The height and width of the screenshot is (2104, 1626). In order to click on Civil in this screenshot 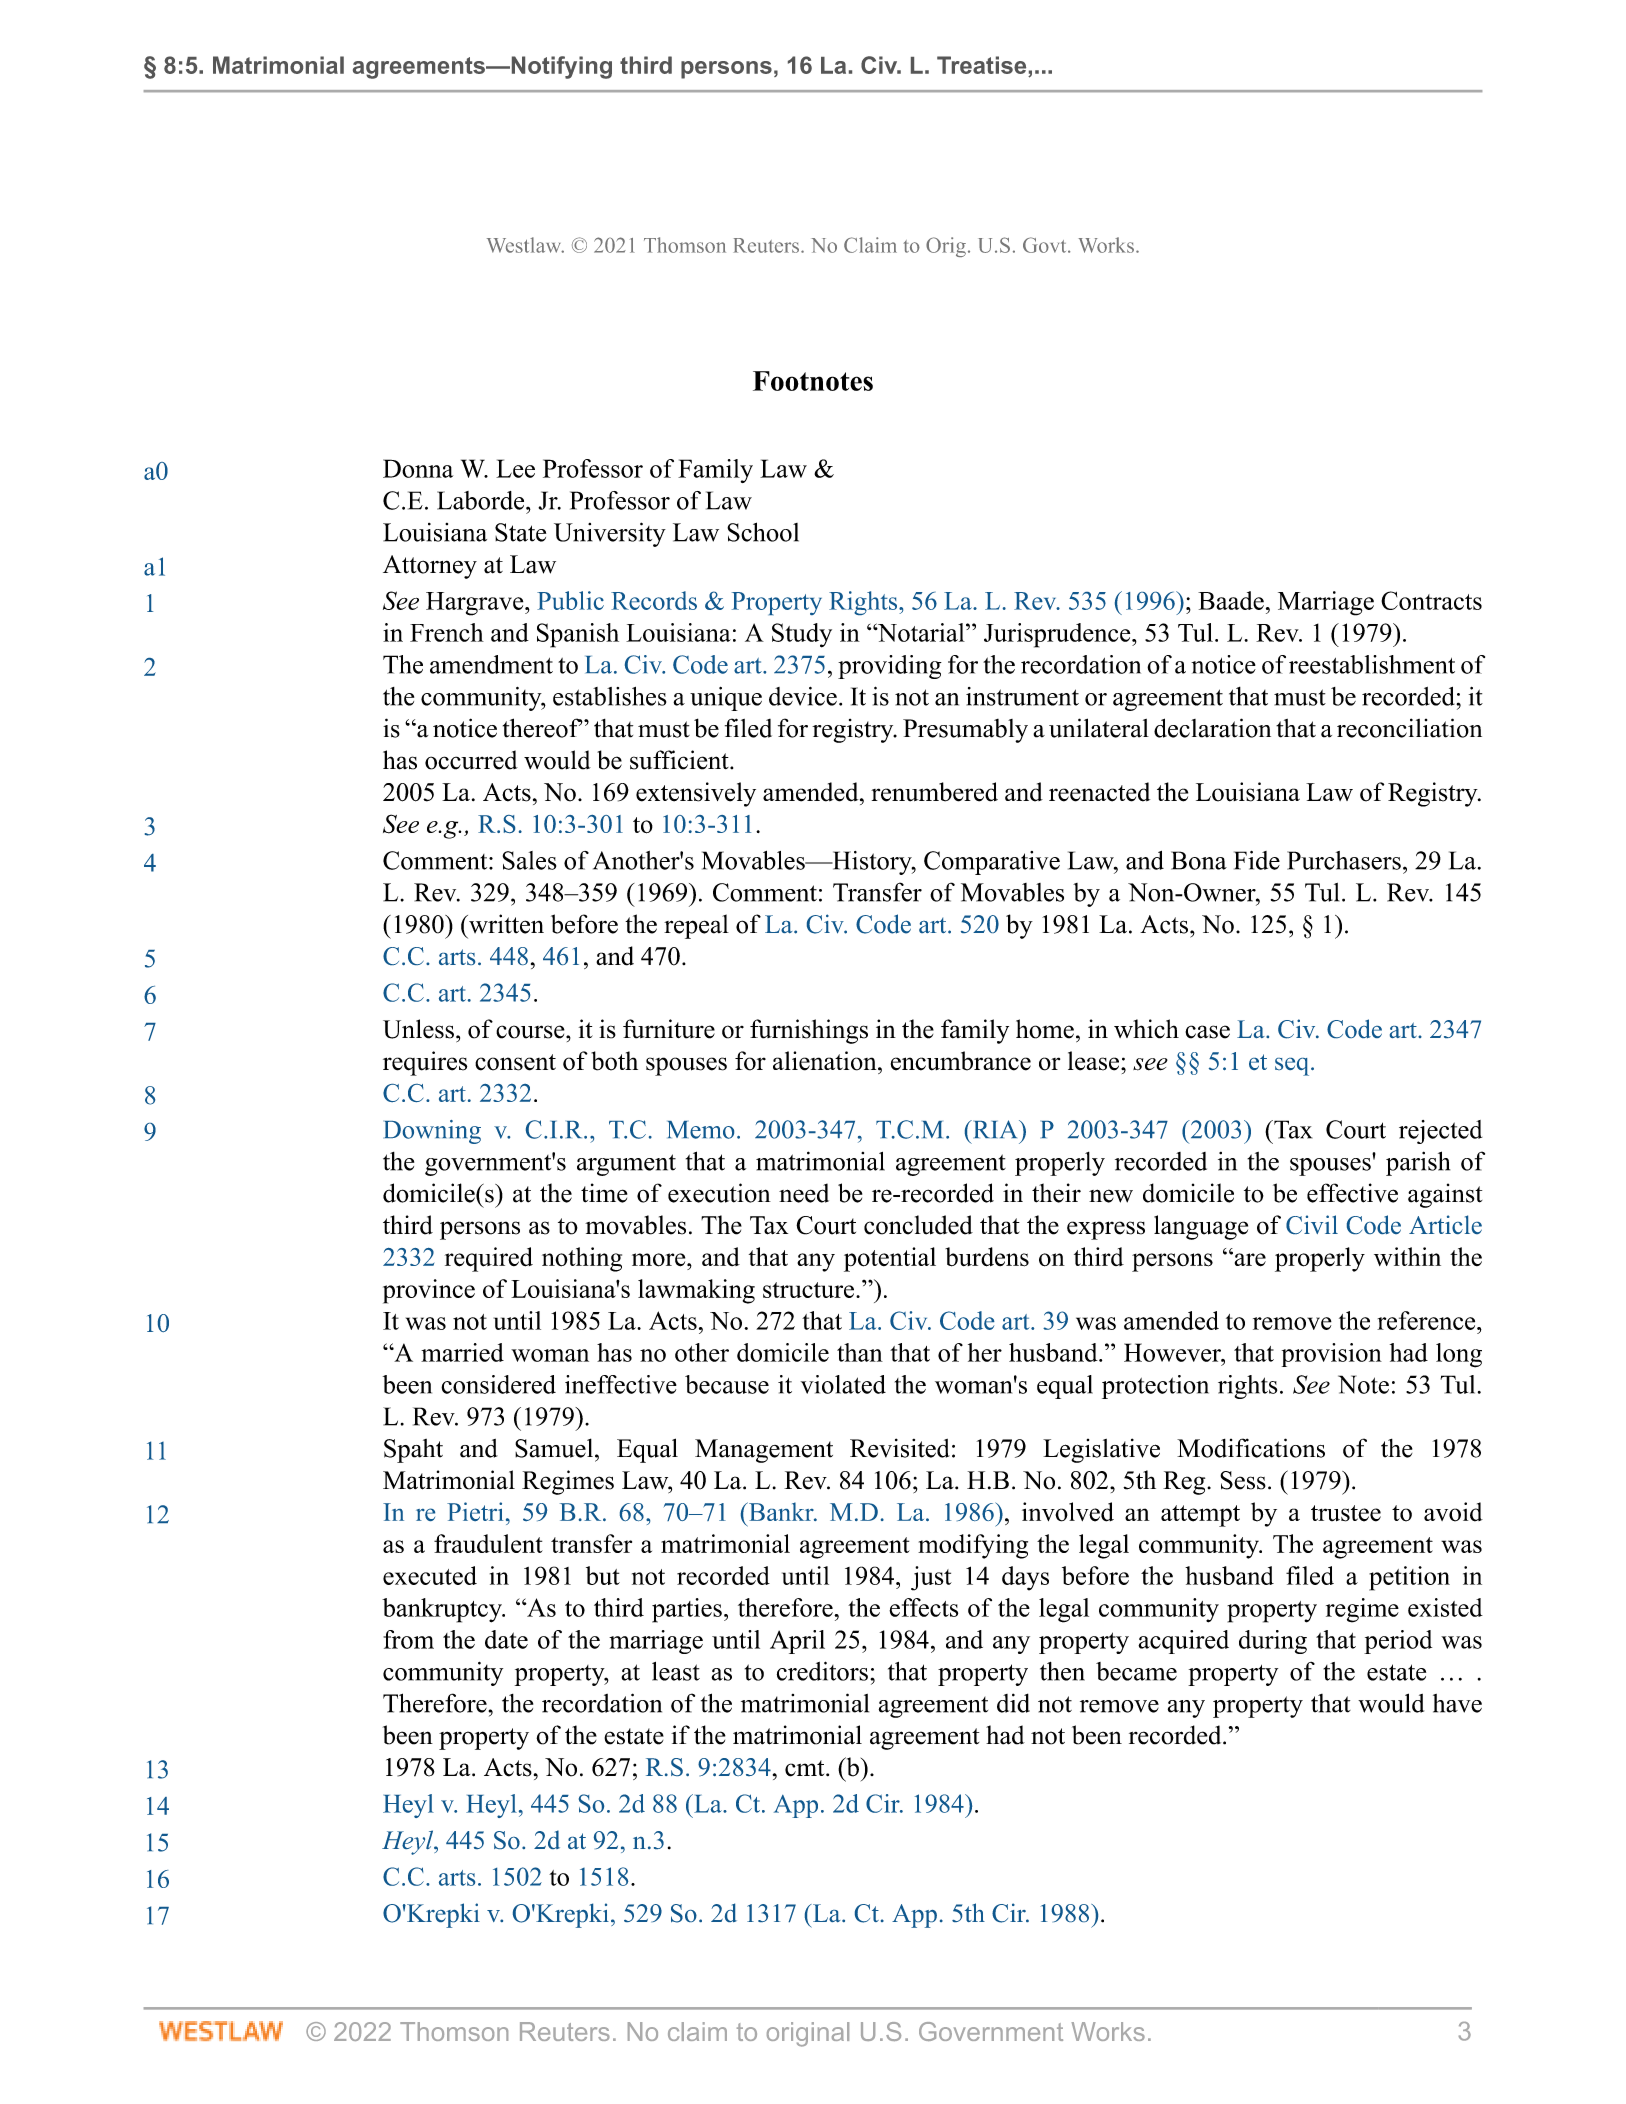, I will do `click(1312, 1224)`.
